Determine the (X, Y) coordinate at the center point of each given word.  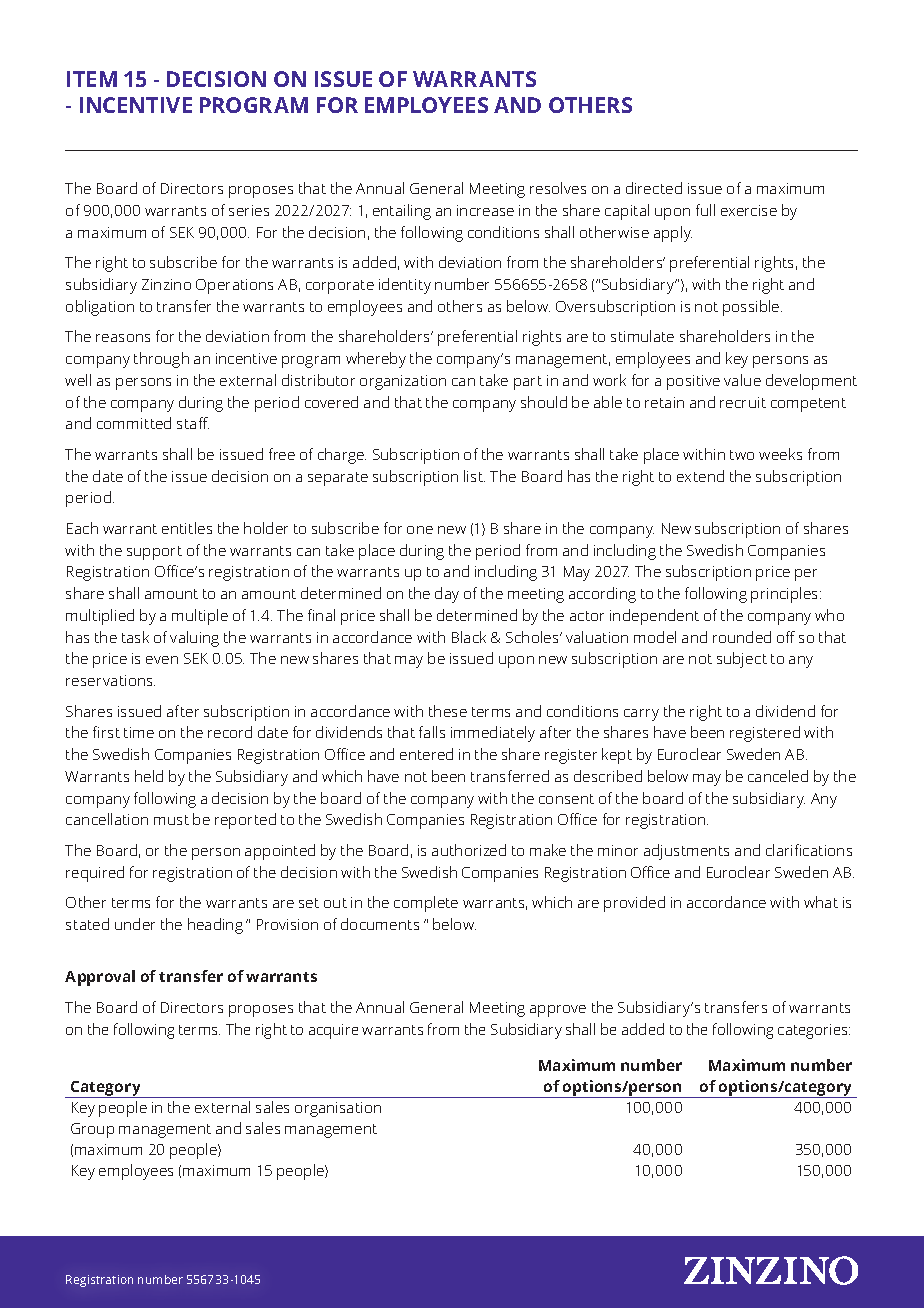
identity (405, 286)
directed (654, 188)
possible (752, 308)
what (821, 902)
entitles (187, 528)
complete (426, 904)
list (474, 476)
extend (700, 476)
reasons (123, 338)
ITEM (92, 79)
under (135, 924)
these (448, 711)
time (139, 732)
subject (742, 660)
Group (92, 1130)
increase (485, 210)
